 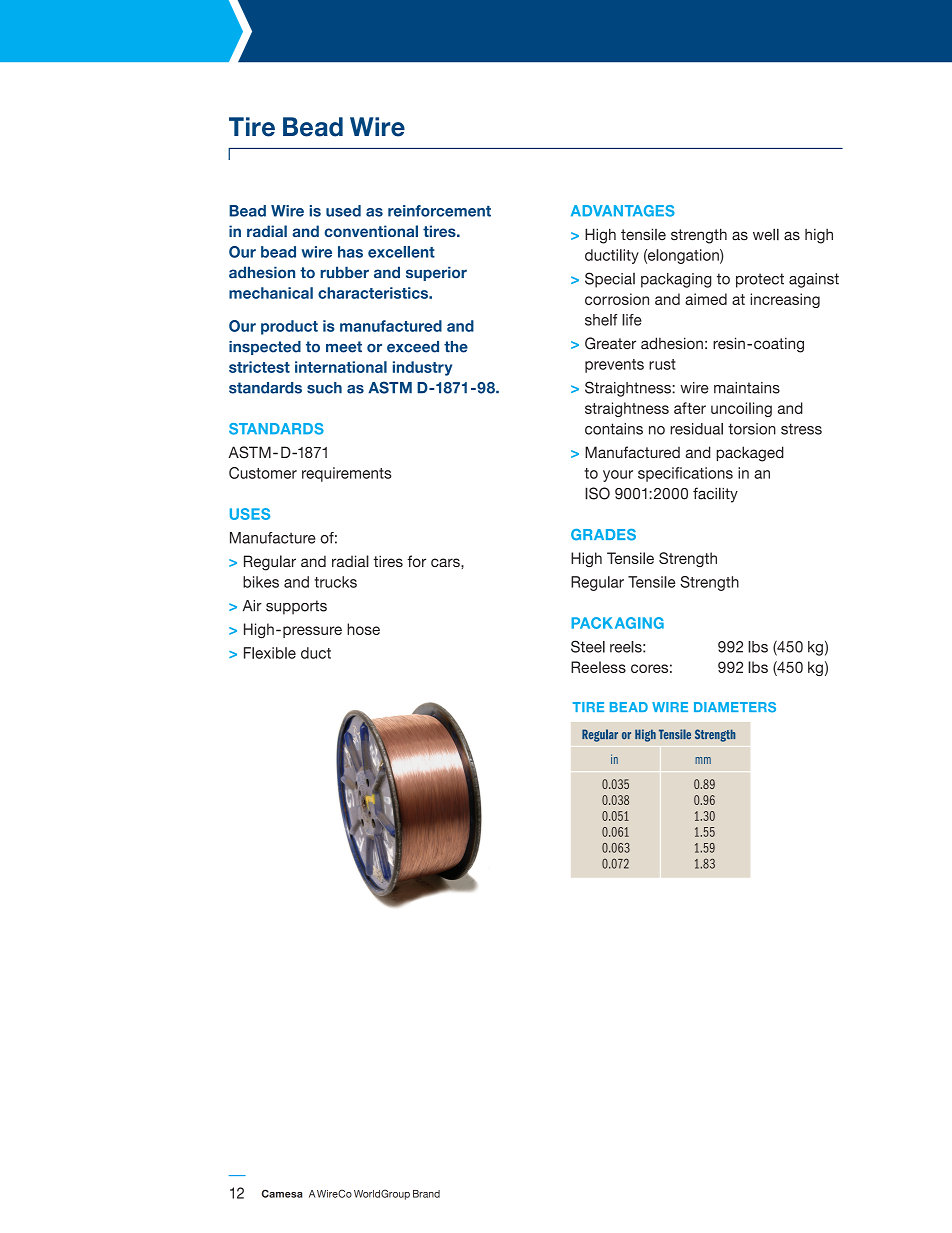 What do you see at coordinates (296, 607) in the page?
I see `supports` at bounding box center [296, 607].
